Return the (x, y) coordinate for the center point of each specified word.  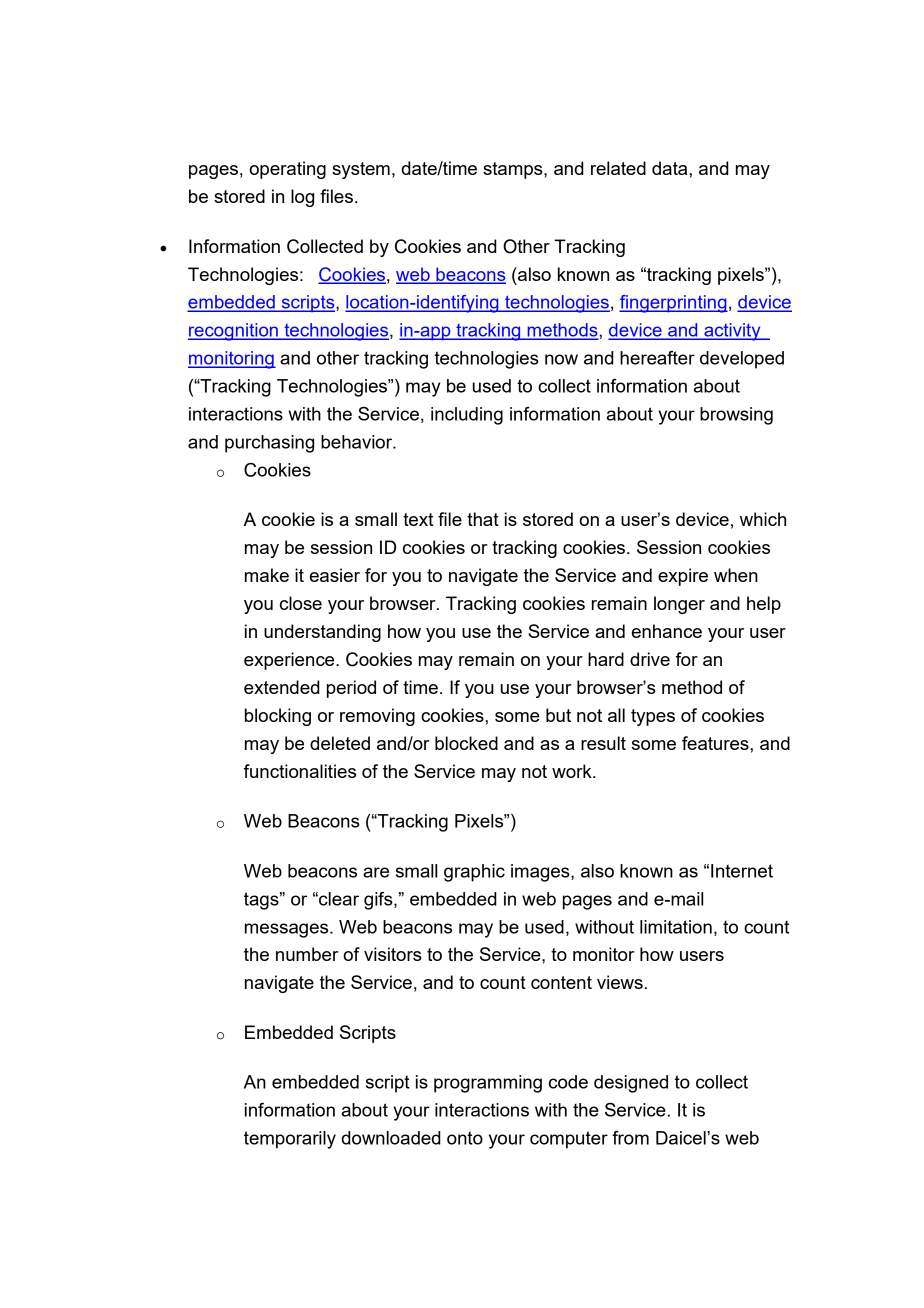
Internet (742, 871)
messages (288, 930)
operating (287, 170)
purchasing (269, 444)
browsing (736, 416)
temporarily (290, 1140)
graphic (474, 873)
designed (631, 1084)
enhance (667, 631)
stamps (514, 170)
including (467, 416)
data (671, 168)
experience (290, 661)
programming (488, 1084)
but (558, 715)
